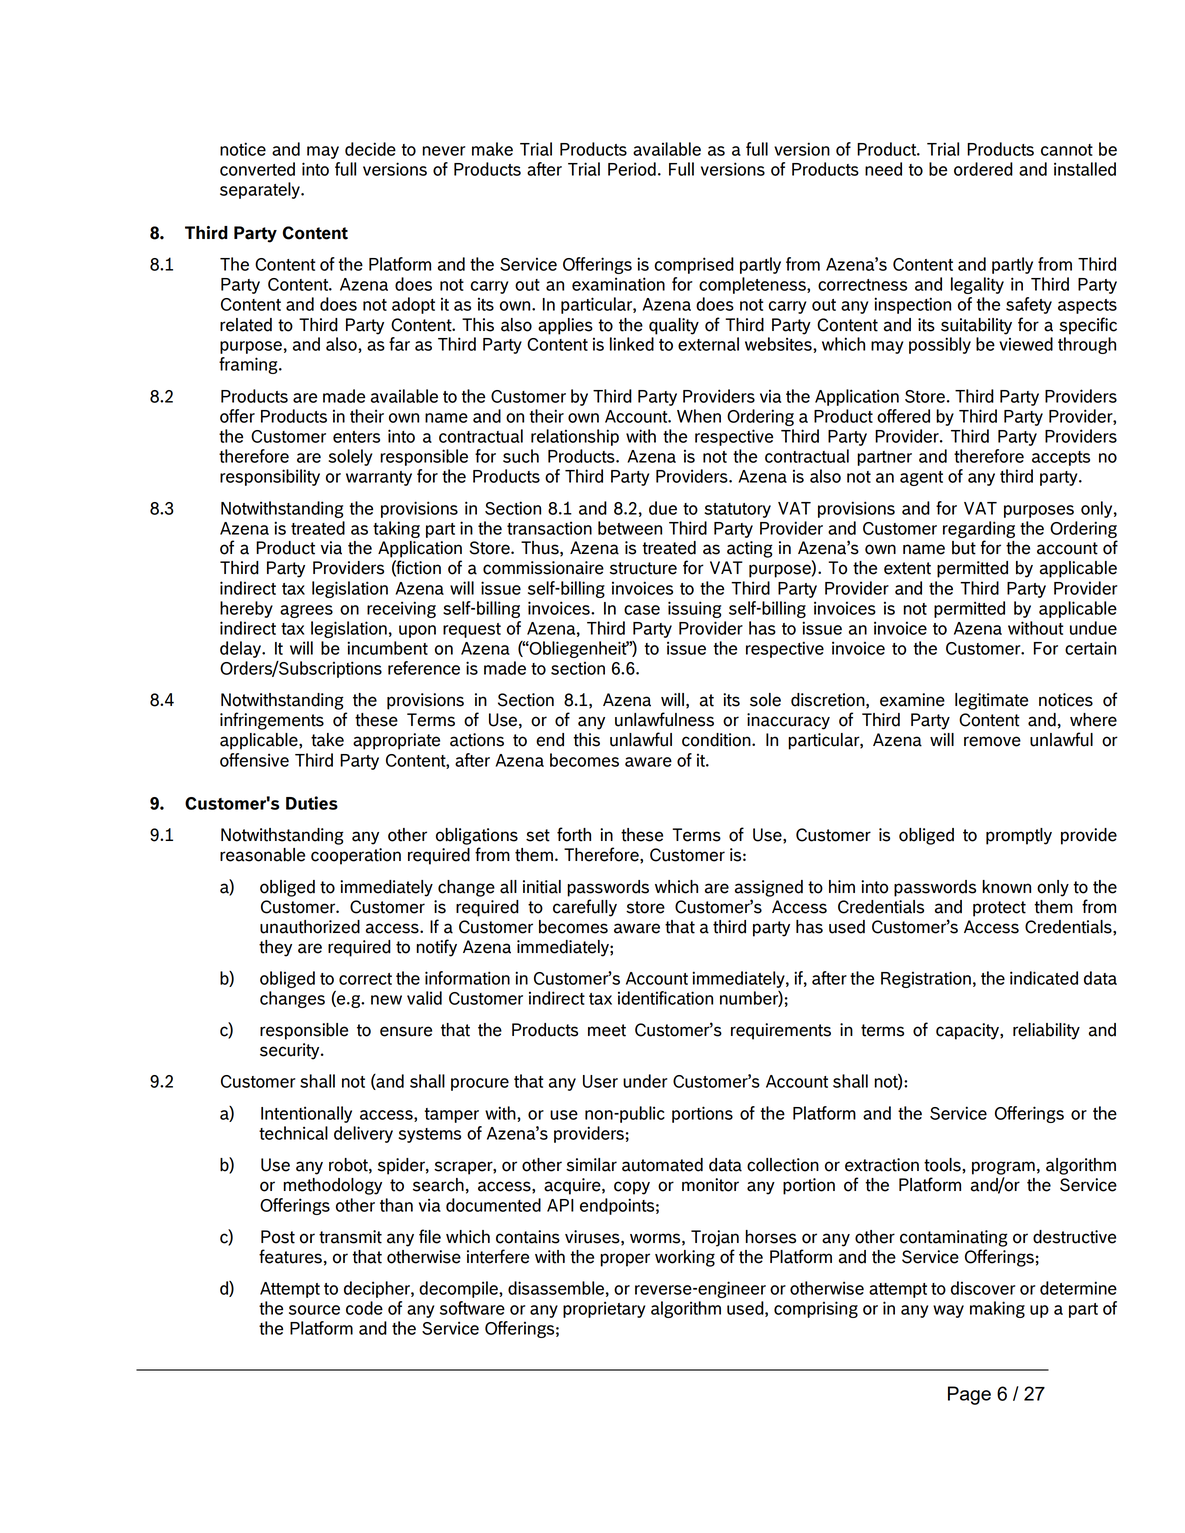  What do you see at coordinates (665, 998) in the screenshot?
I see `identification` at bounding box center [665, 998].
